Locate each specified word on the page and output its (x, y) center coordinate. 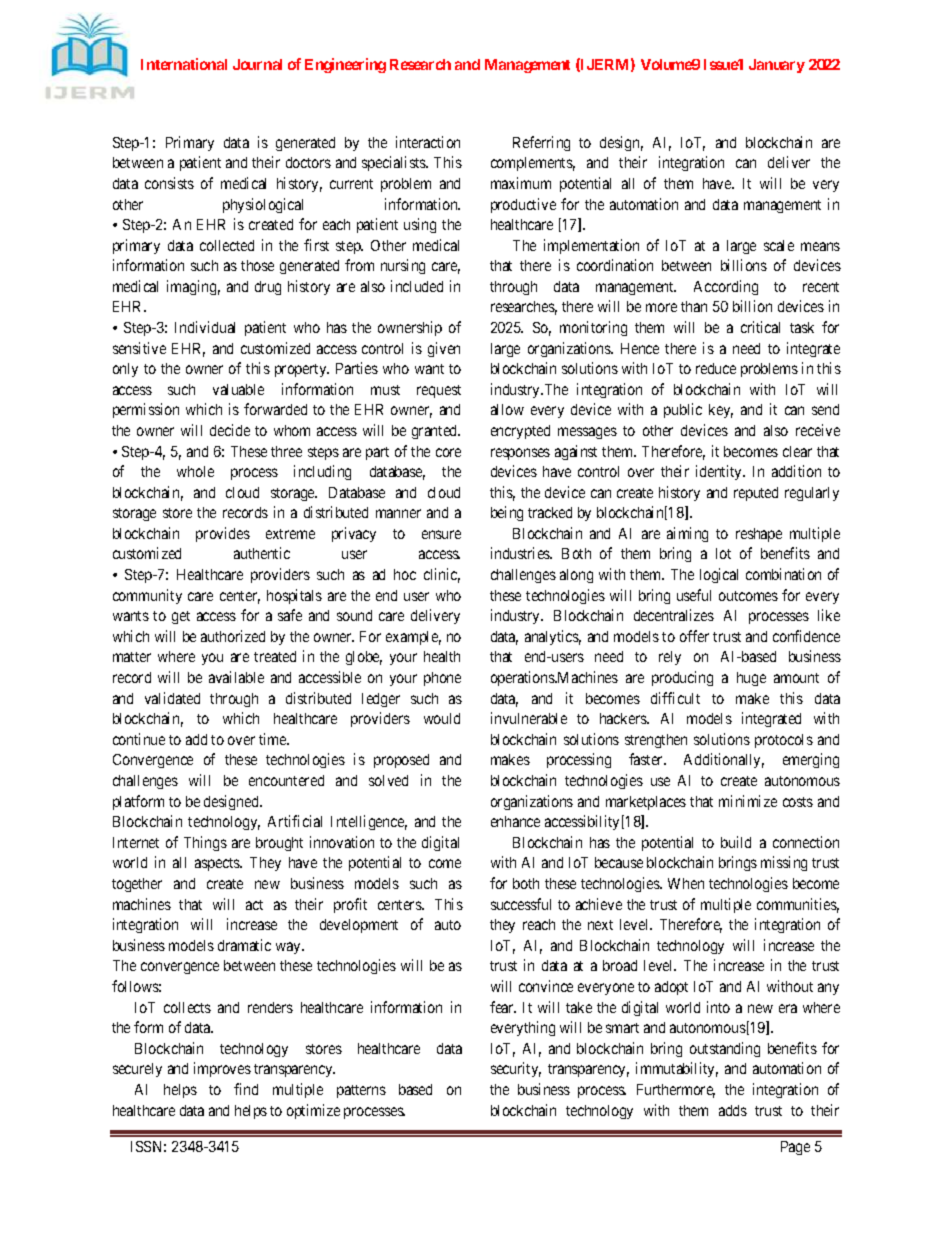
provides (223, 534)
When (686, 883)
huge (751, 679)
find (246, 1089)
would (442, 718)
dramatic (244, 945)
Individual (205, 327)
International (184, 64)
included (417, 286)
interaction (428, 142)
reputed (756, 494)
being (507, 513)
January (777, 66)
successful (521, 904)
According (726, 287)
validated (172, 698)
